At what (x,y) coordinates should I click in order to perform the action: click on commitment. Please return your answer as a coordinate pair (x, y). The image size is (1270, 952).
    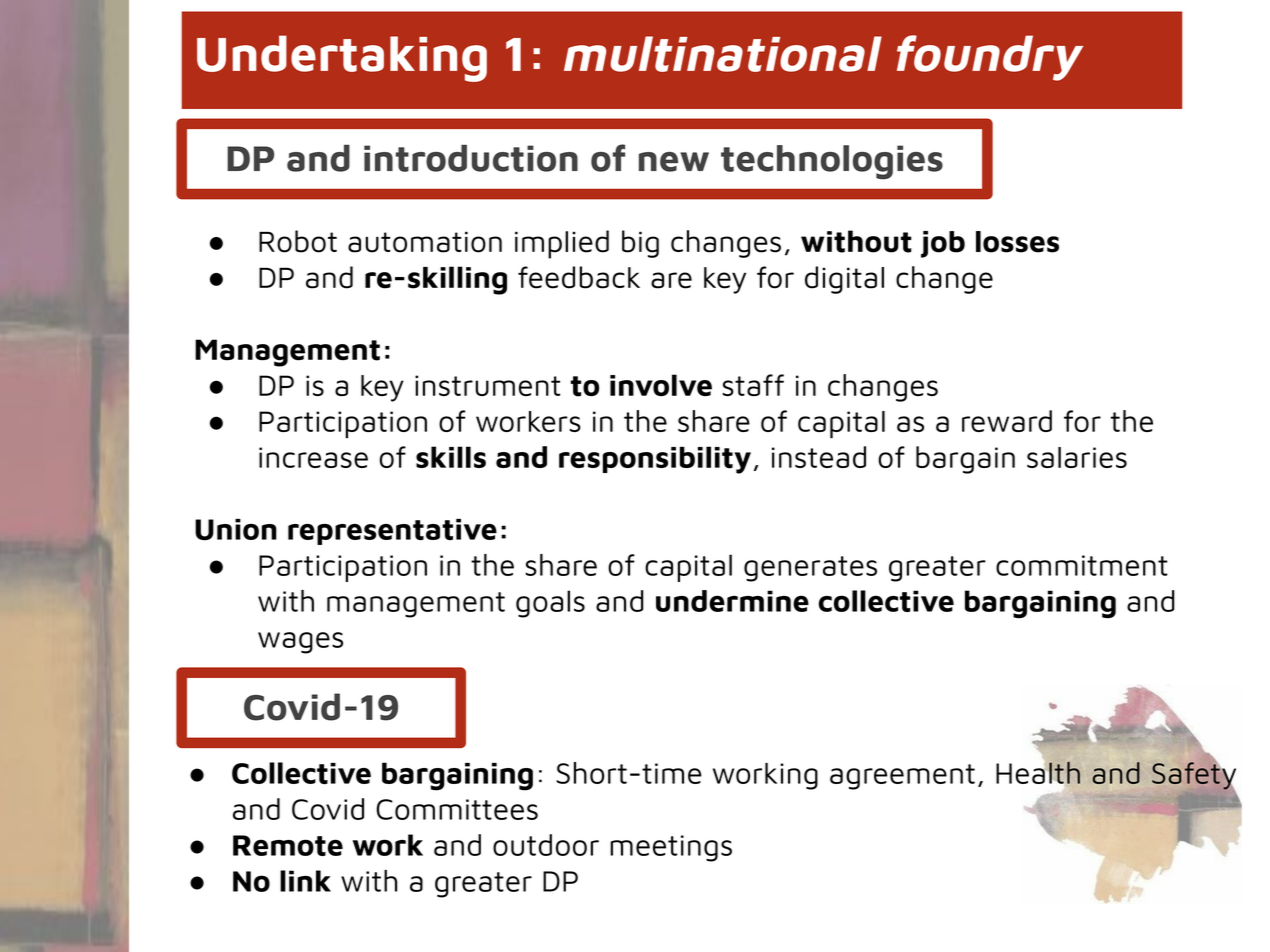
    Looking at the image, I should click on (1082, 565).
